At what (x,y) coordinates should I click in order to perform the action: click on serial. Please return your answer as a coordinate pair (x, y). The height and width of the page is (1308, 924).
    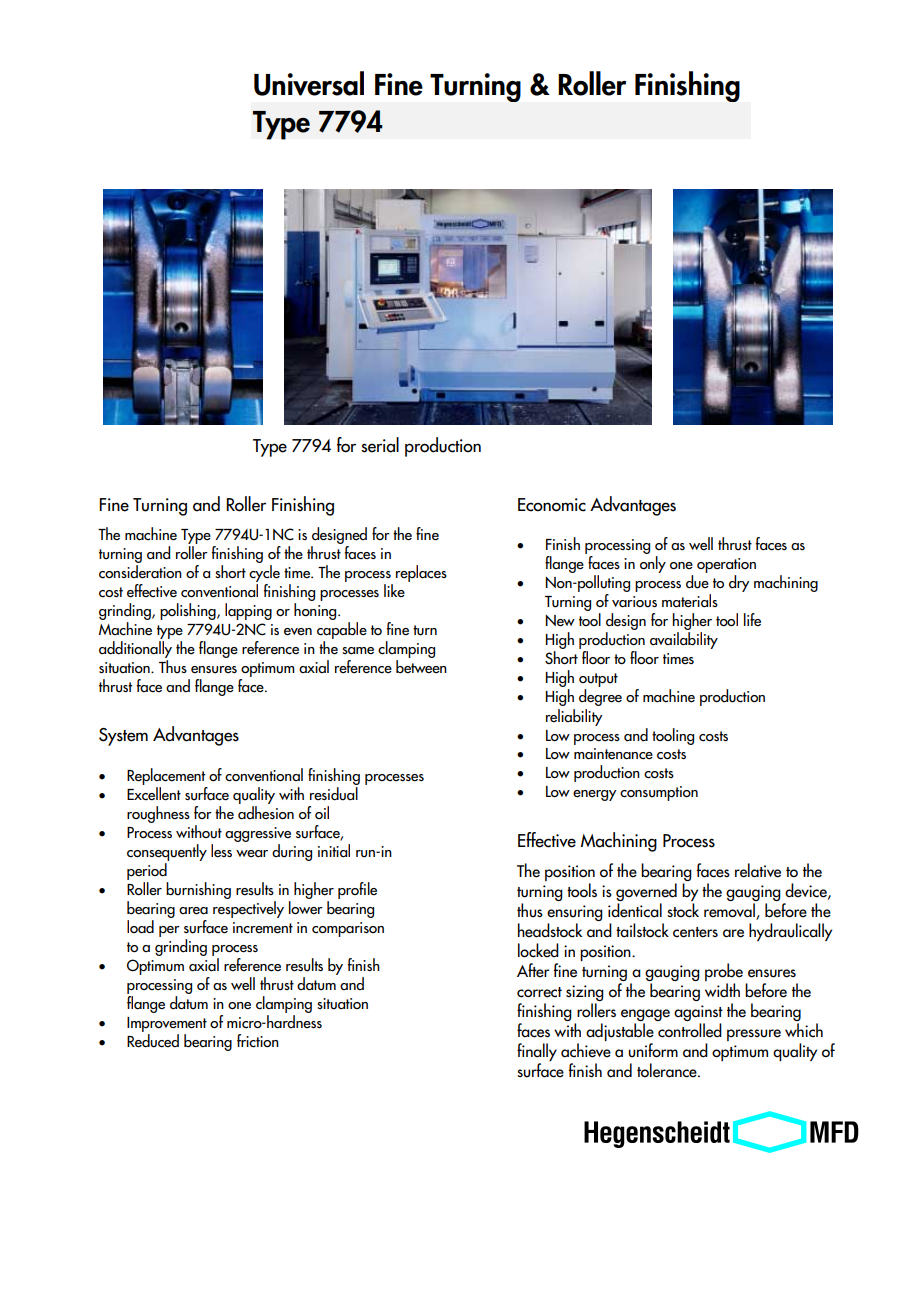
    Looking at the image, I should click on (380, 445).
